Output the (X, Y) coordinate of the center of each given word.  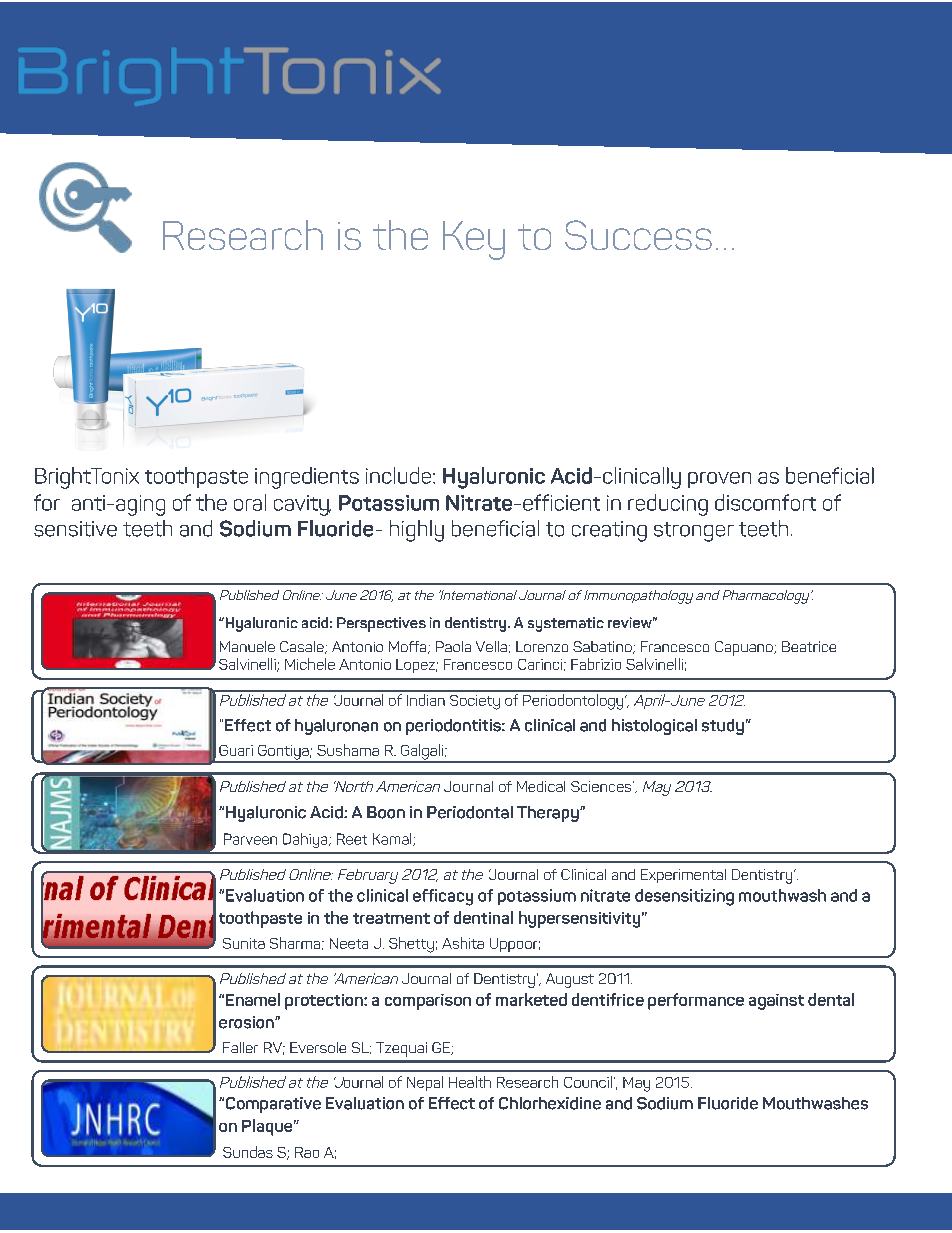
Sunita (244, 943)
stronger (694, 532)
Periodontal (470, 812)
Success (638, 235)
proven (719, 480)
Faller (240, 1047)
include (400, 475)
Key (474, 240)
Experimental (683, 876)
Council (588, 1082)
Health (470, 1082)
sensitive (75, 529)
